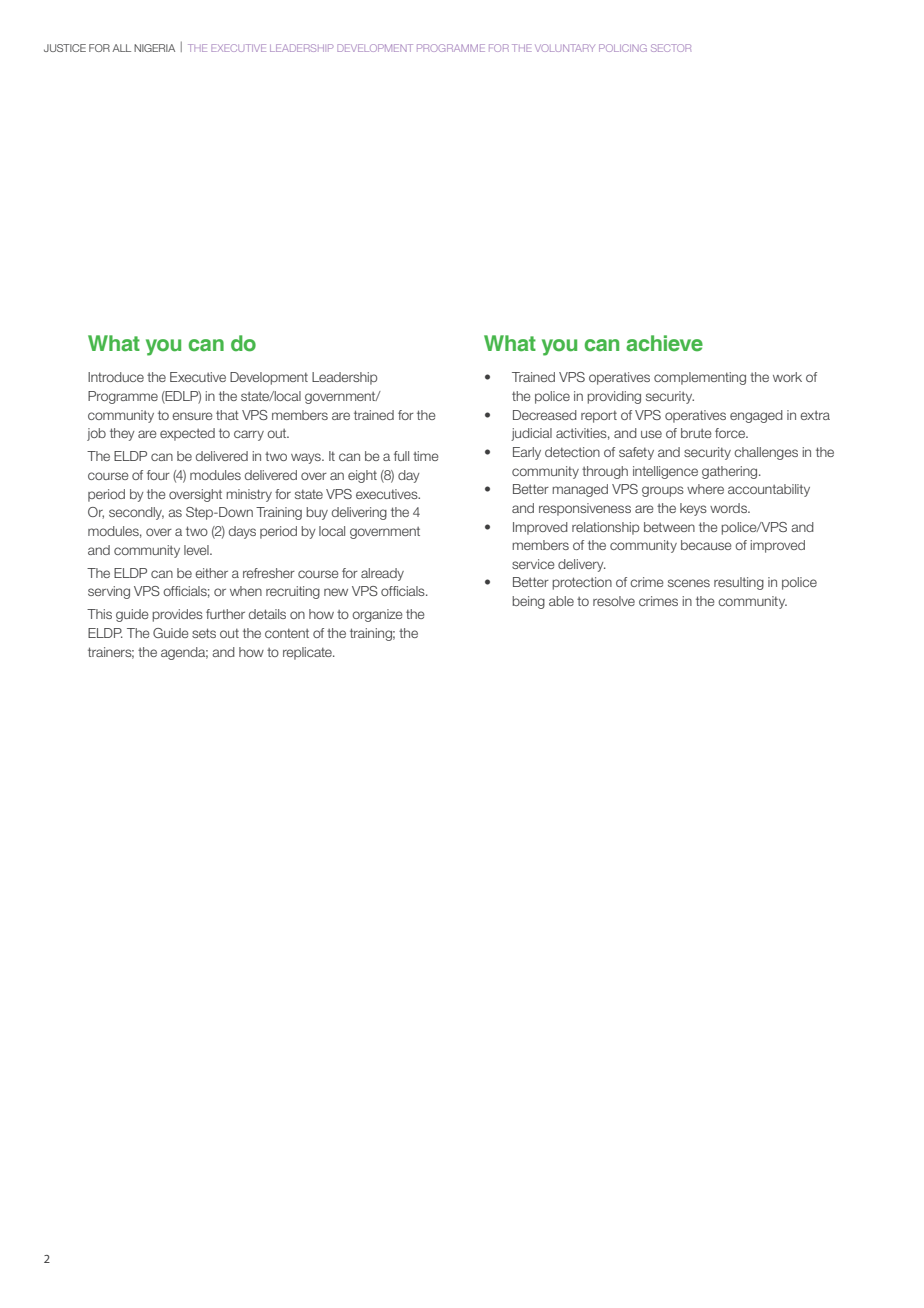  I want to click on providing, so click(614, 397).
